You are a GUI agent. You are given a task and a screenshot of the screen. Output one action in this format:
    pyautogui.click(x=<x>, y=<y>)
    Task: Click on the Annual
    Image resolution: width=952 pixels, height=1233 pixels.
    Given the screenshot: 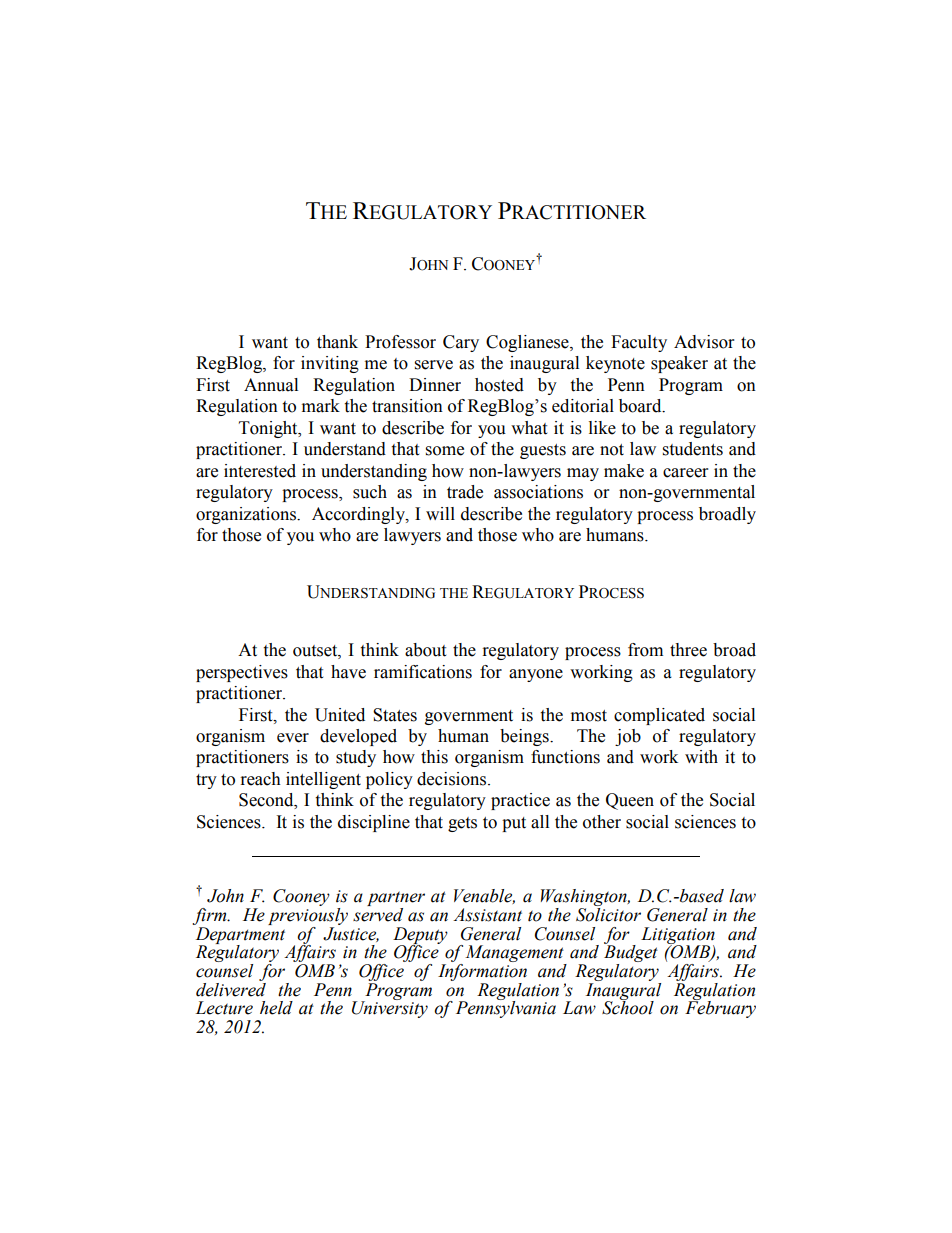 What is the action you would take?
    pyautogui.click(x=271, y=385)
